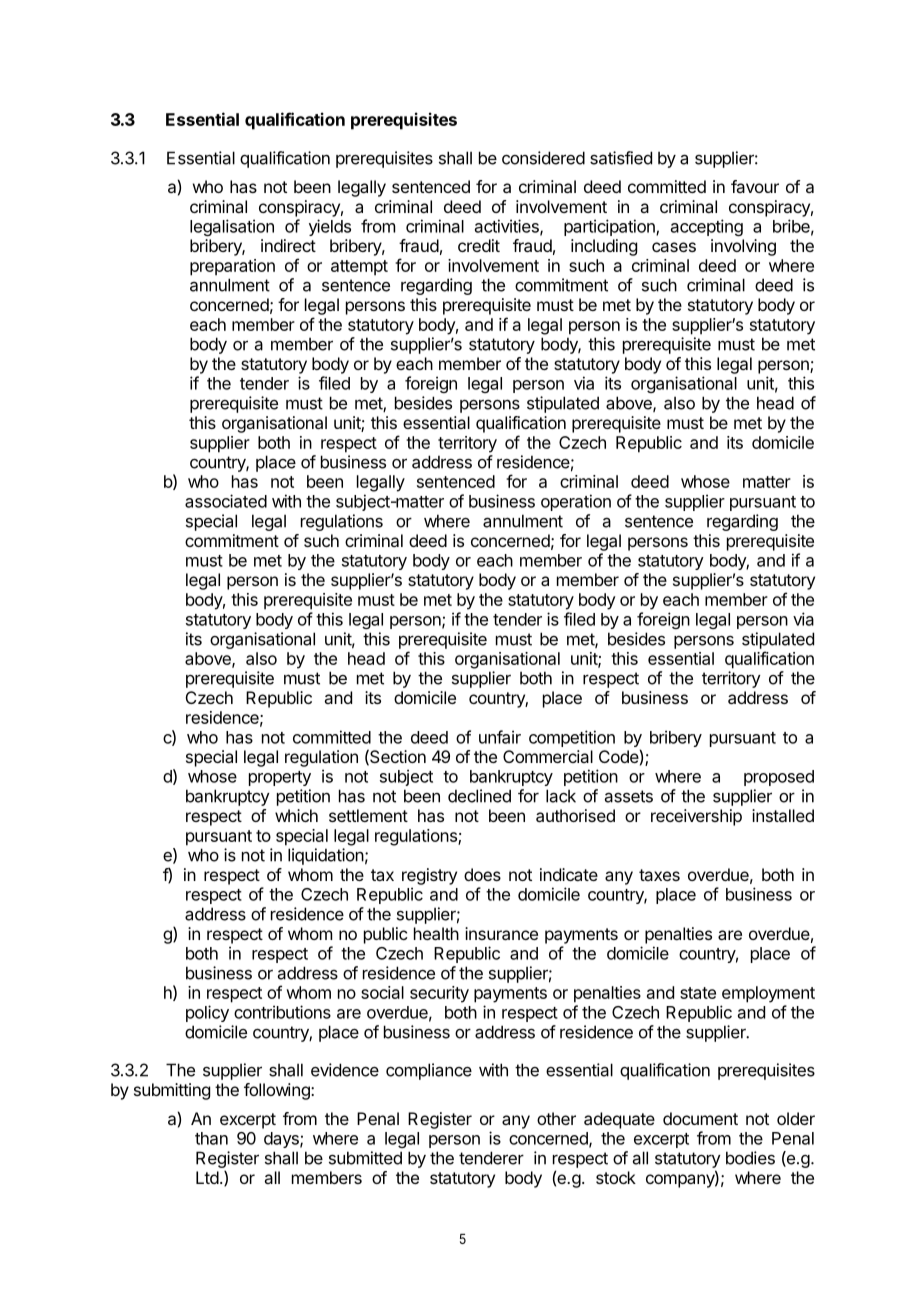 The height and width of the screenshot is (1308, 924). What do you see at coordinates (326, 856) in the screenshot?
I see `liquidation` at bounding box center [326, 856].
